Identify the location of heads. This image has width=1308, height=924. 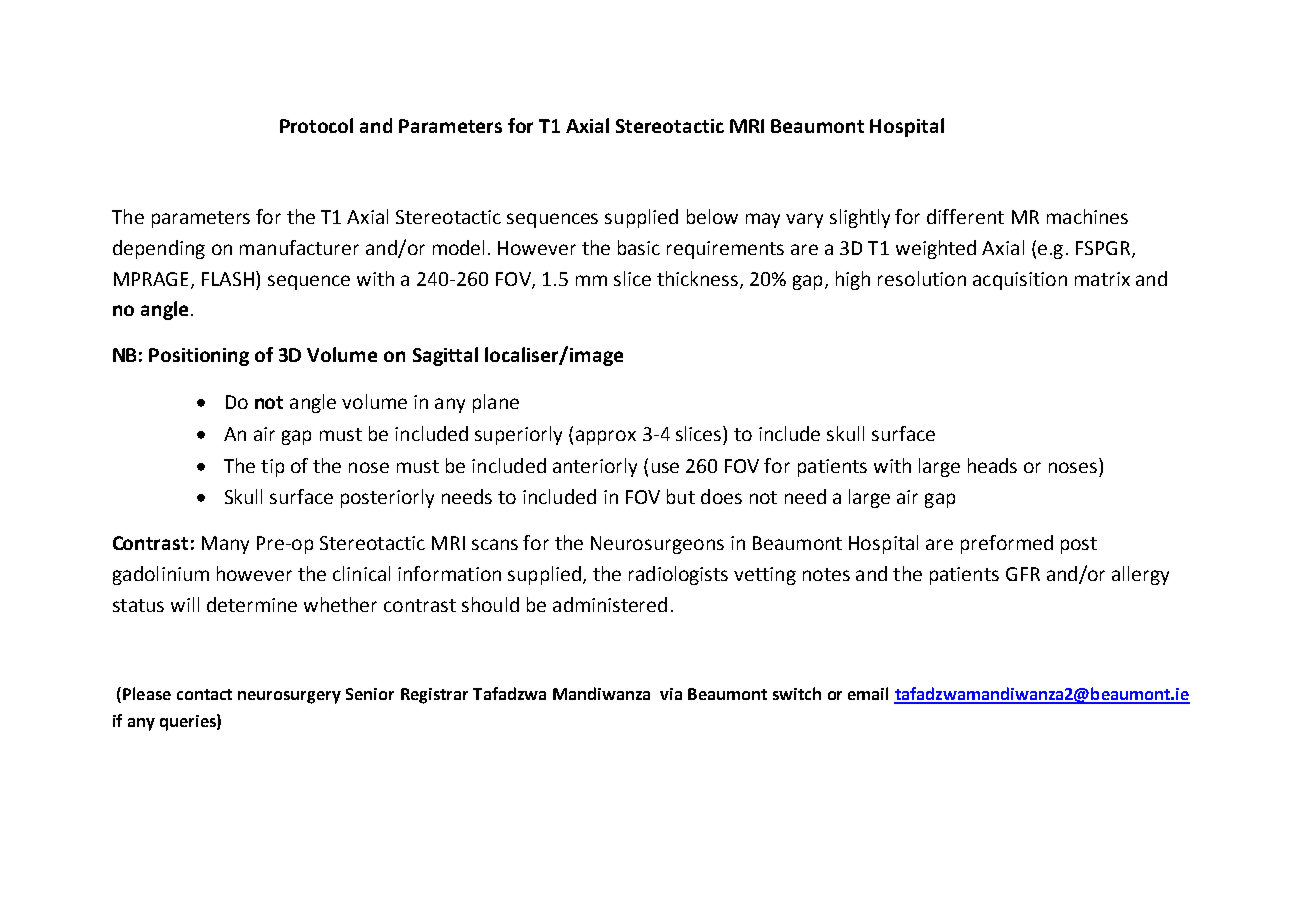
(992, 465).
